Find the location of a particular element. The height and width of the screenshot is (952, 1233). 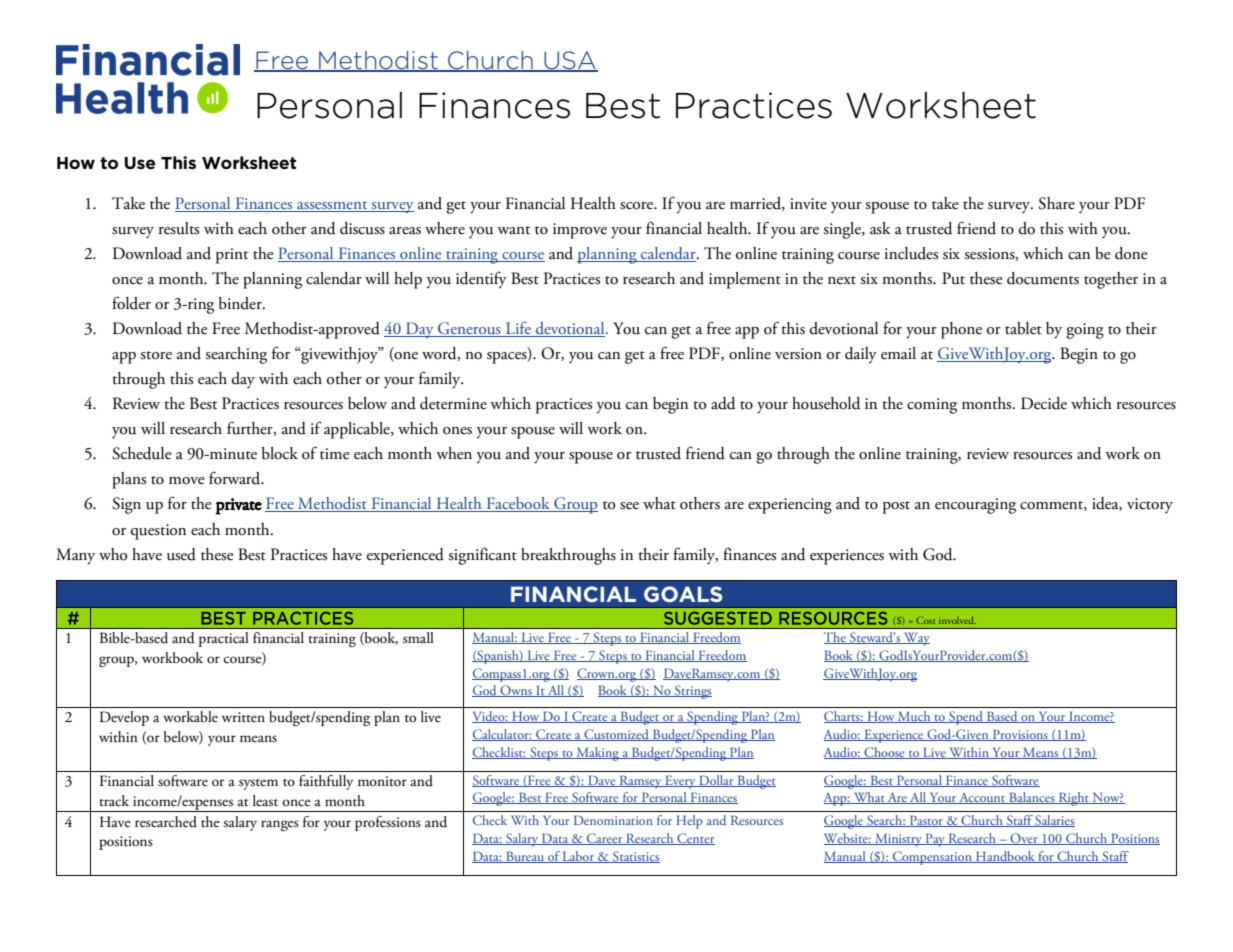

Career is located at coordinates (605, 839).
